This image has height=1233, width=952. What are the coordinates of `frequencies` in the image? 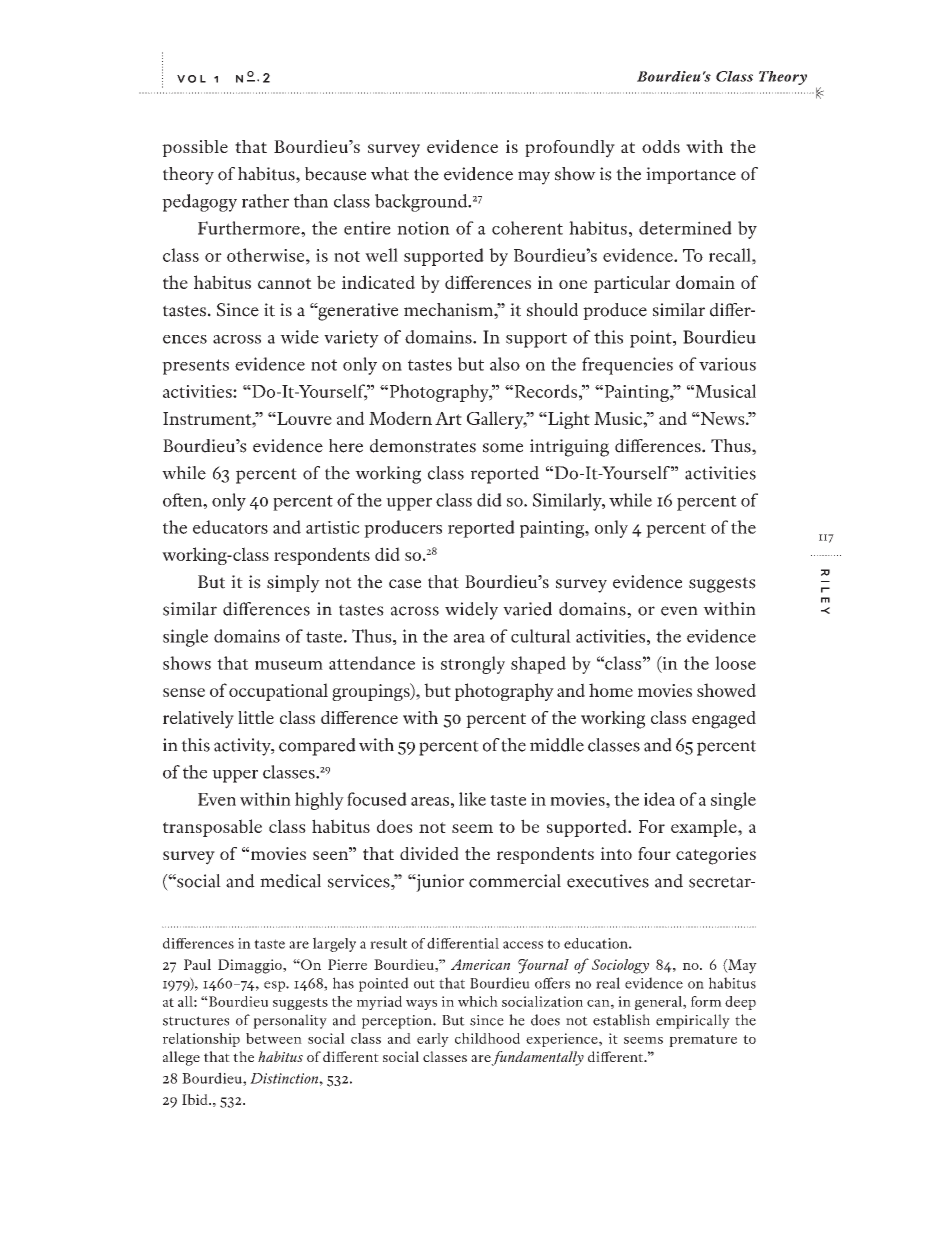 It's located at (627, 366).
